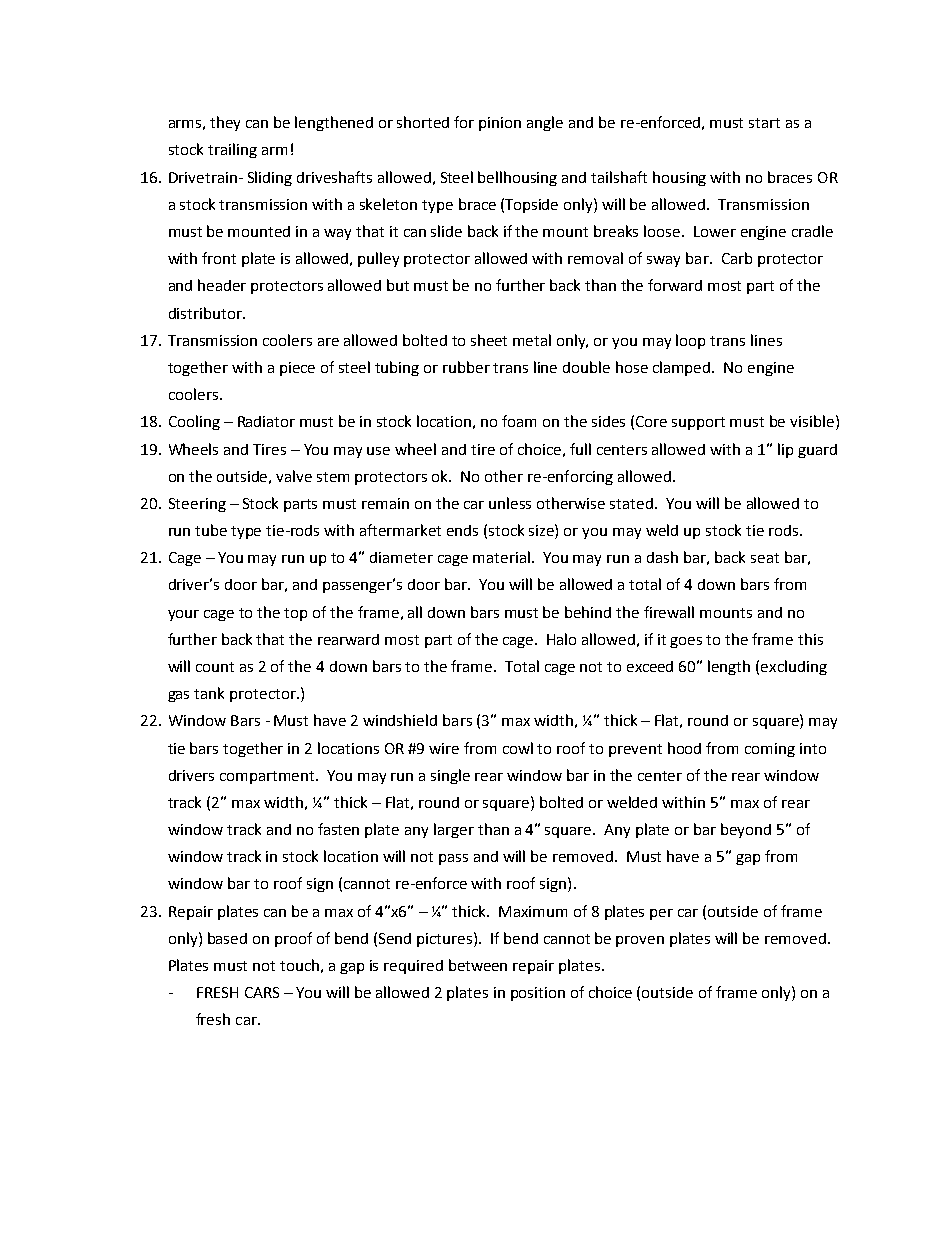  I want to click on between, so click(478, 965).
